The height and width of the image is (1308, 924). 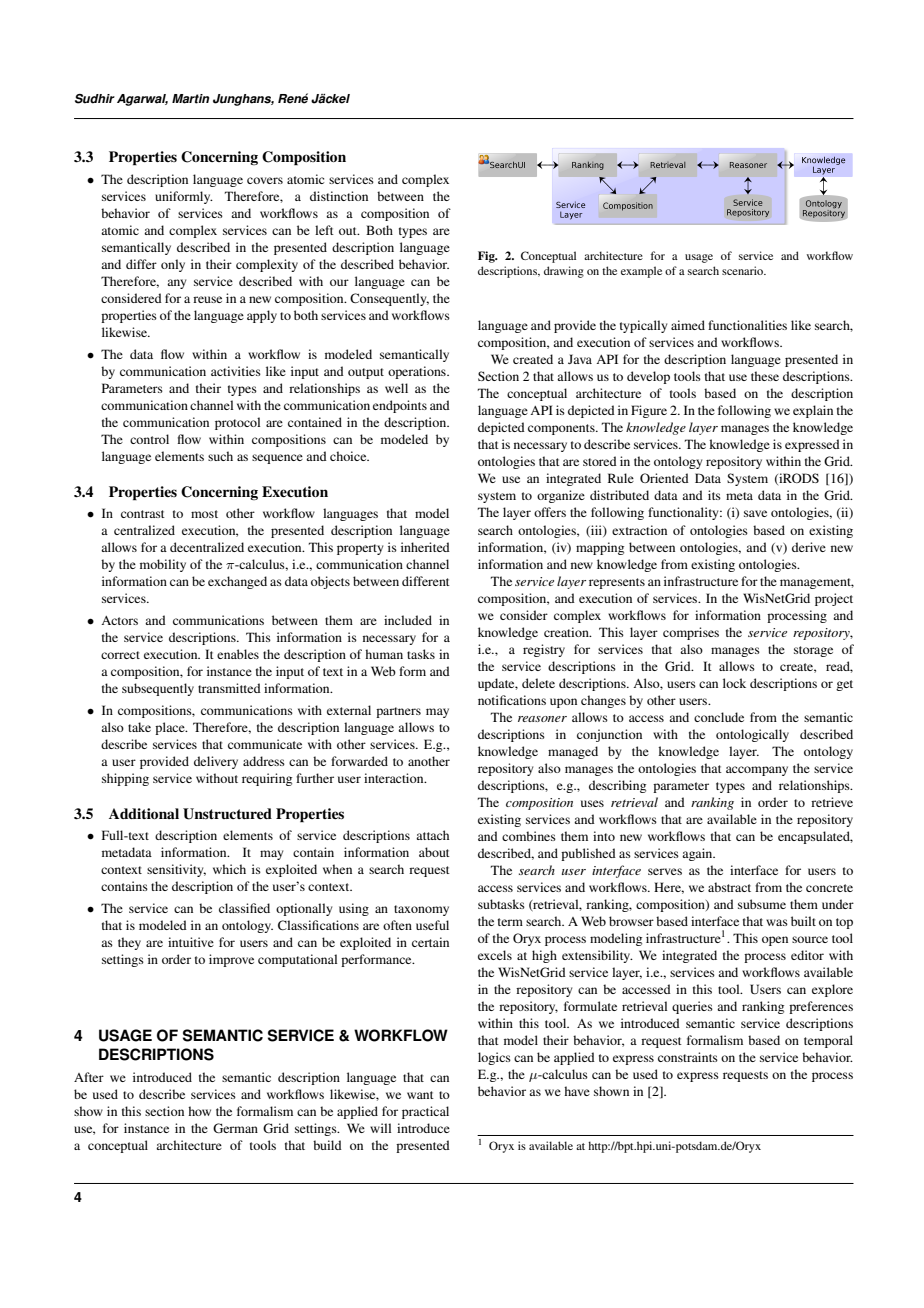 What do you see at coordinates (339, 196) in the image?
I see `distinction` at bounding box center [339, 196].
